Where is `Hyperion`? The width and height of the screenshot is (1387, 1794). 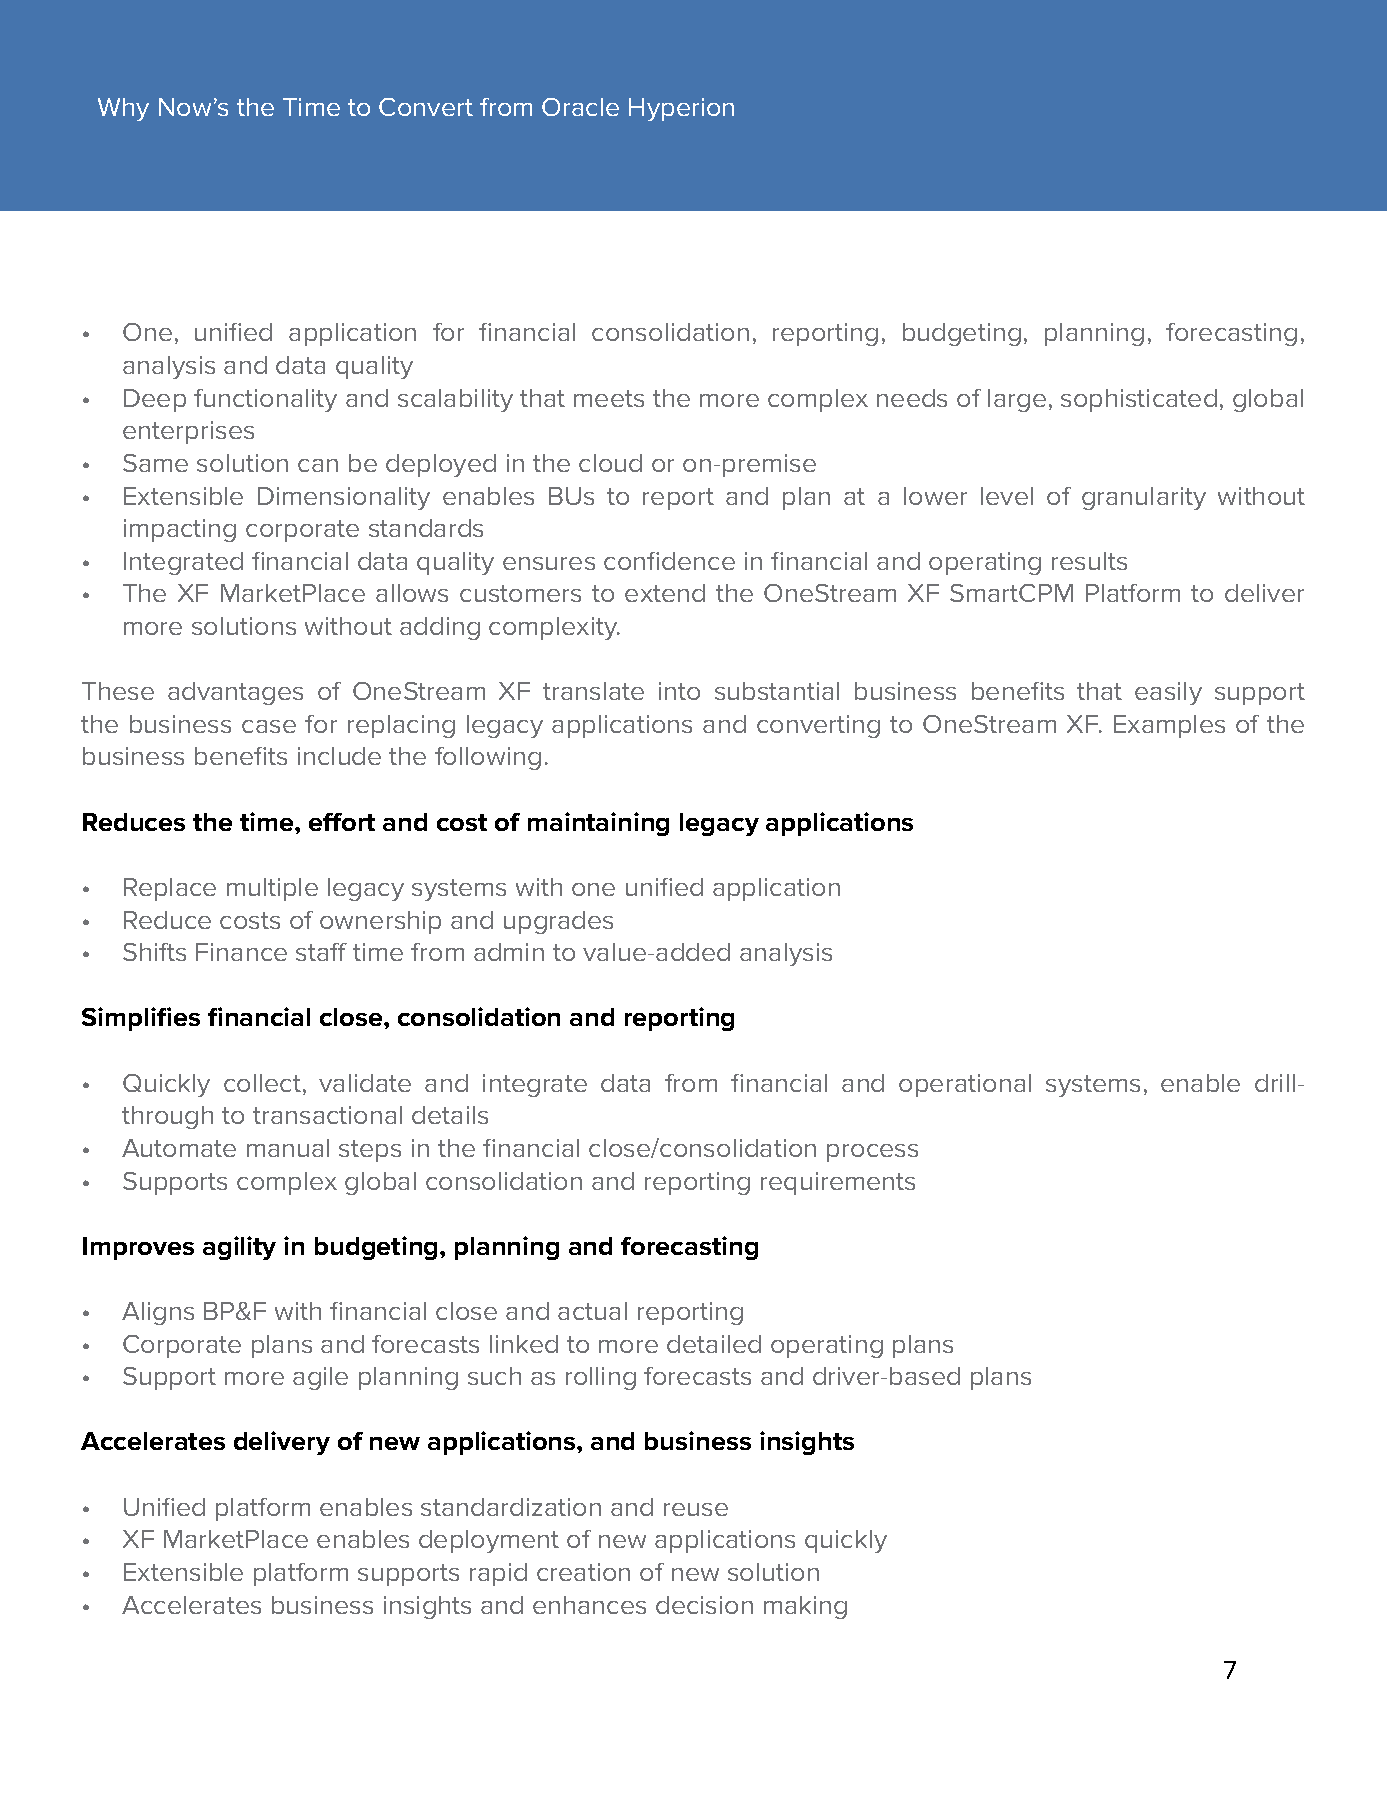 Hyperion is located at coordinates (681, 109).
